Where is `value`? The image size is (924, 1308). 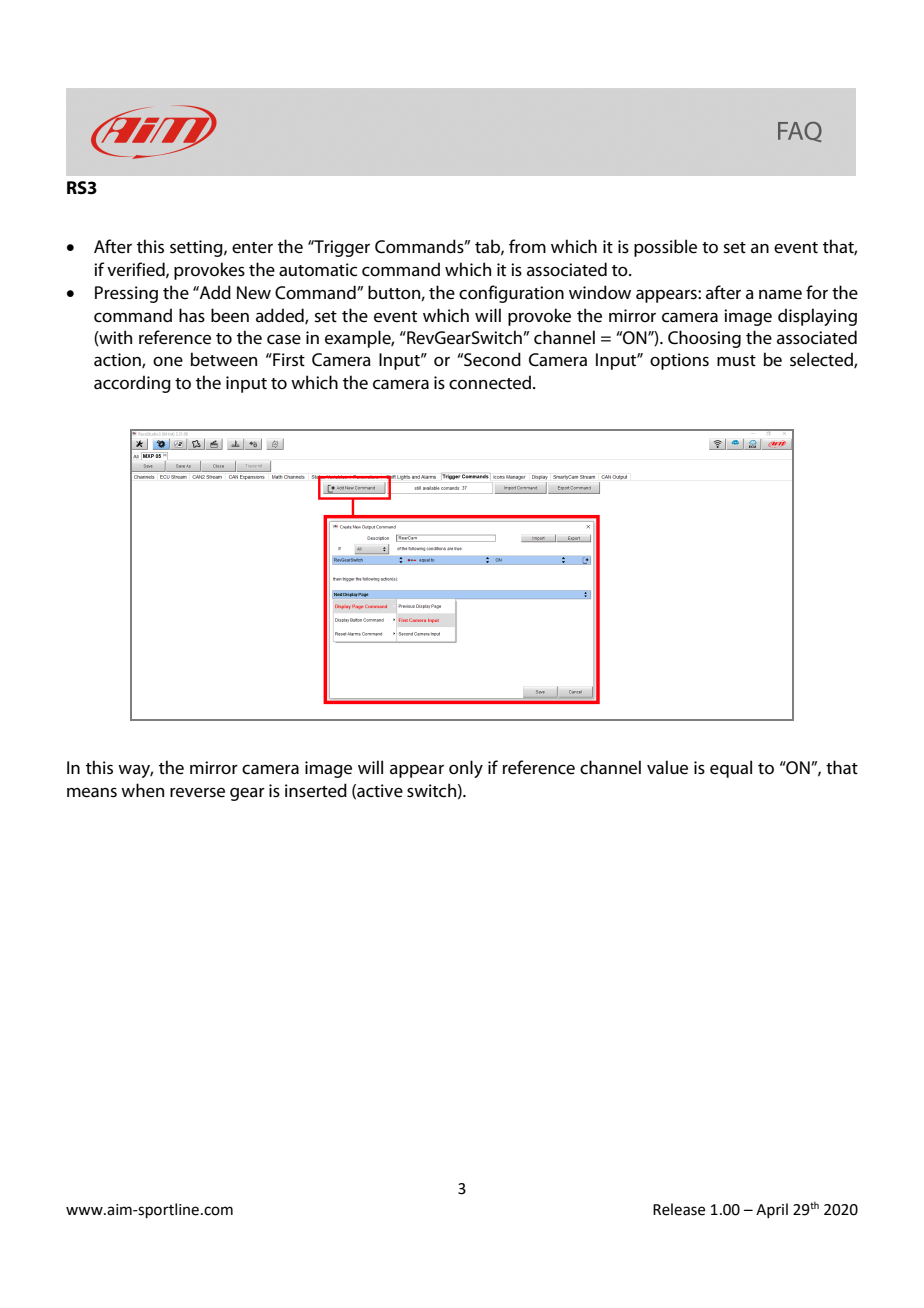
value is located at coordinates (667, 767).
